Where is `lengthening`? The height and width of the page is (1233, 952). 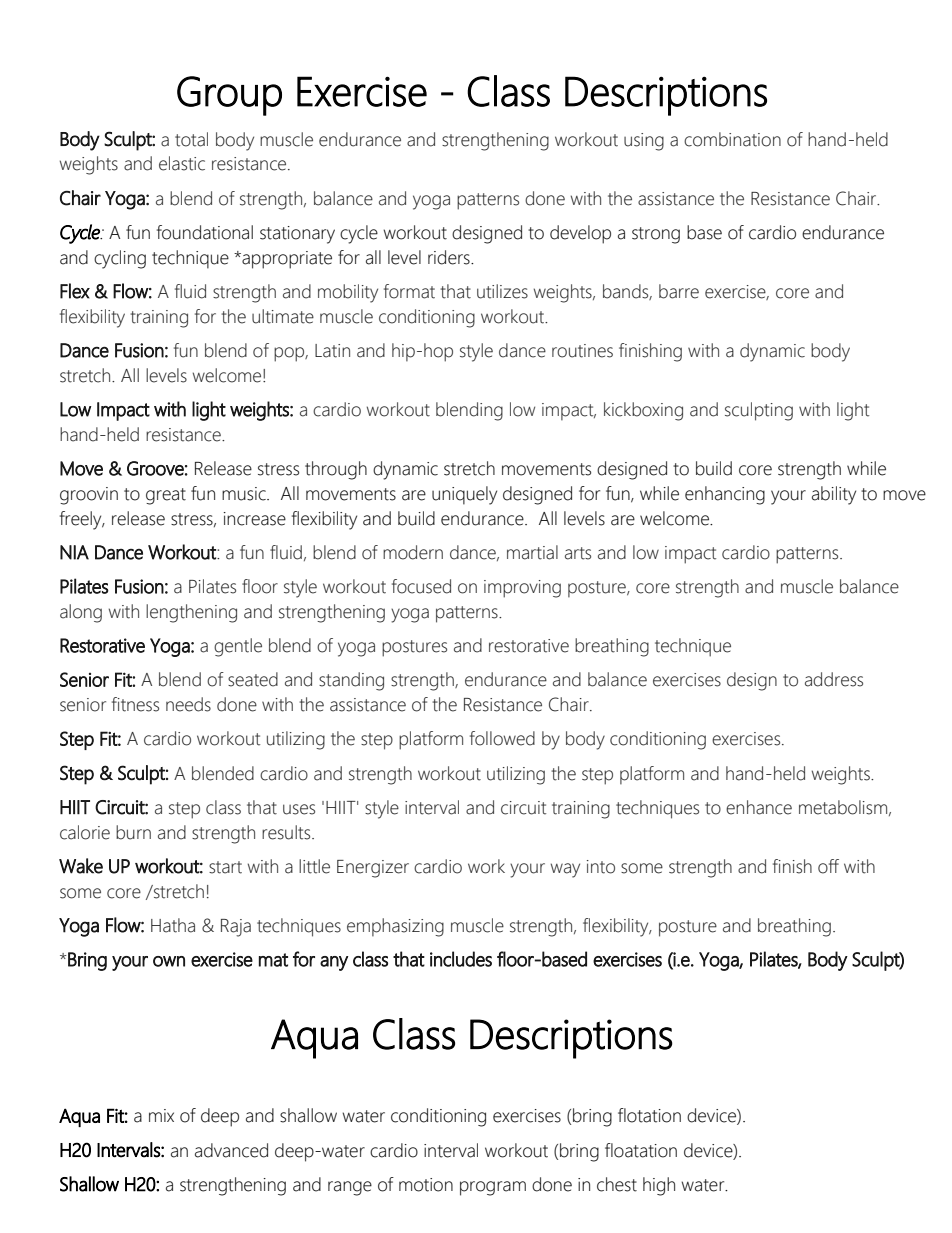 lengthening is located at coordinates (191, 613).
